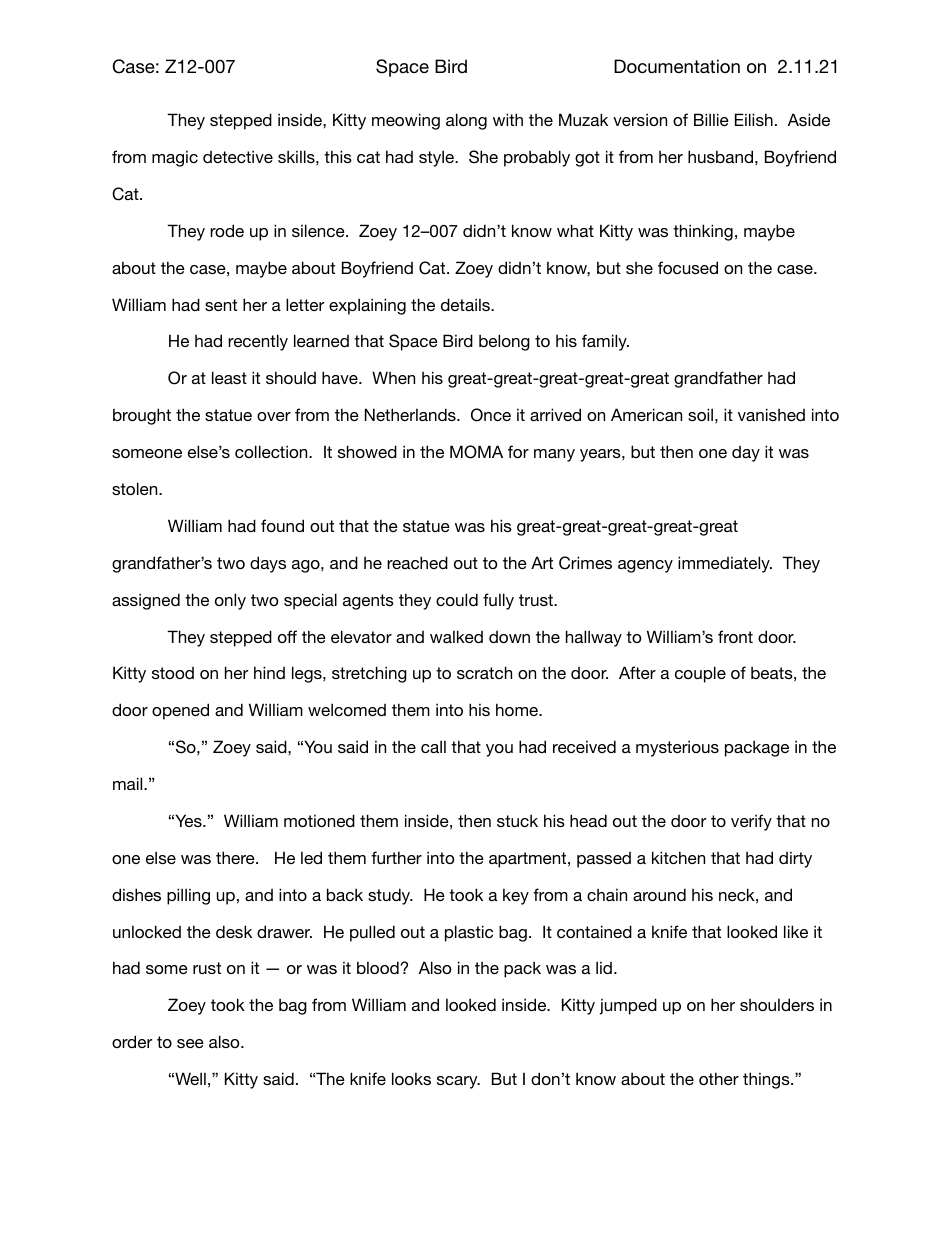  What do you see at coordinates (229, 377) in the image?
I see `least` at bounding box center [229, 377].
